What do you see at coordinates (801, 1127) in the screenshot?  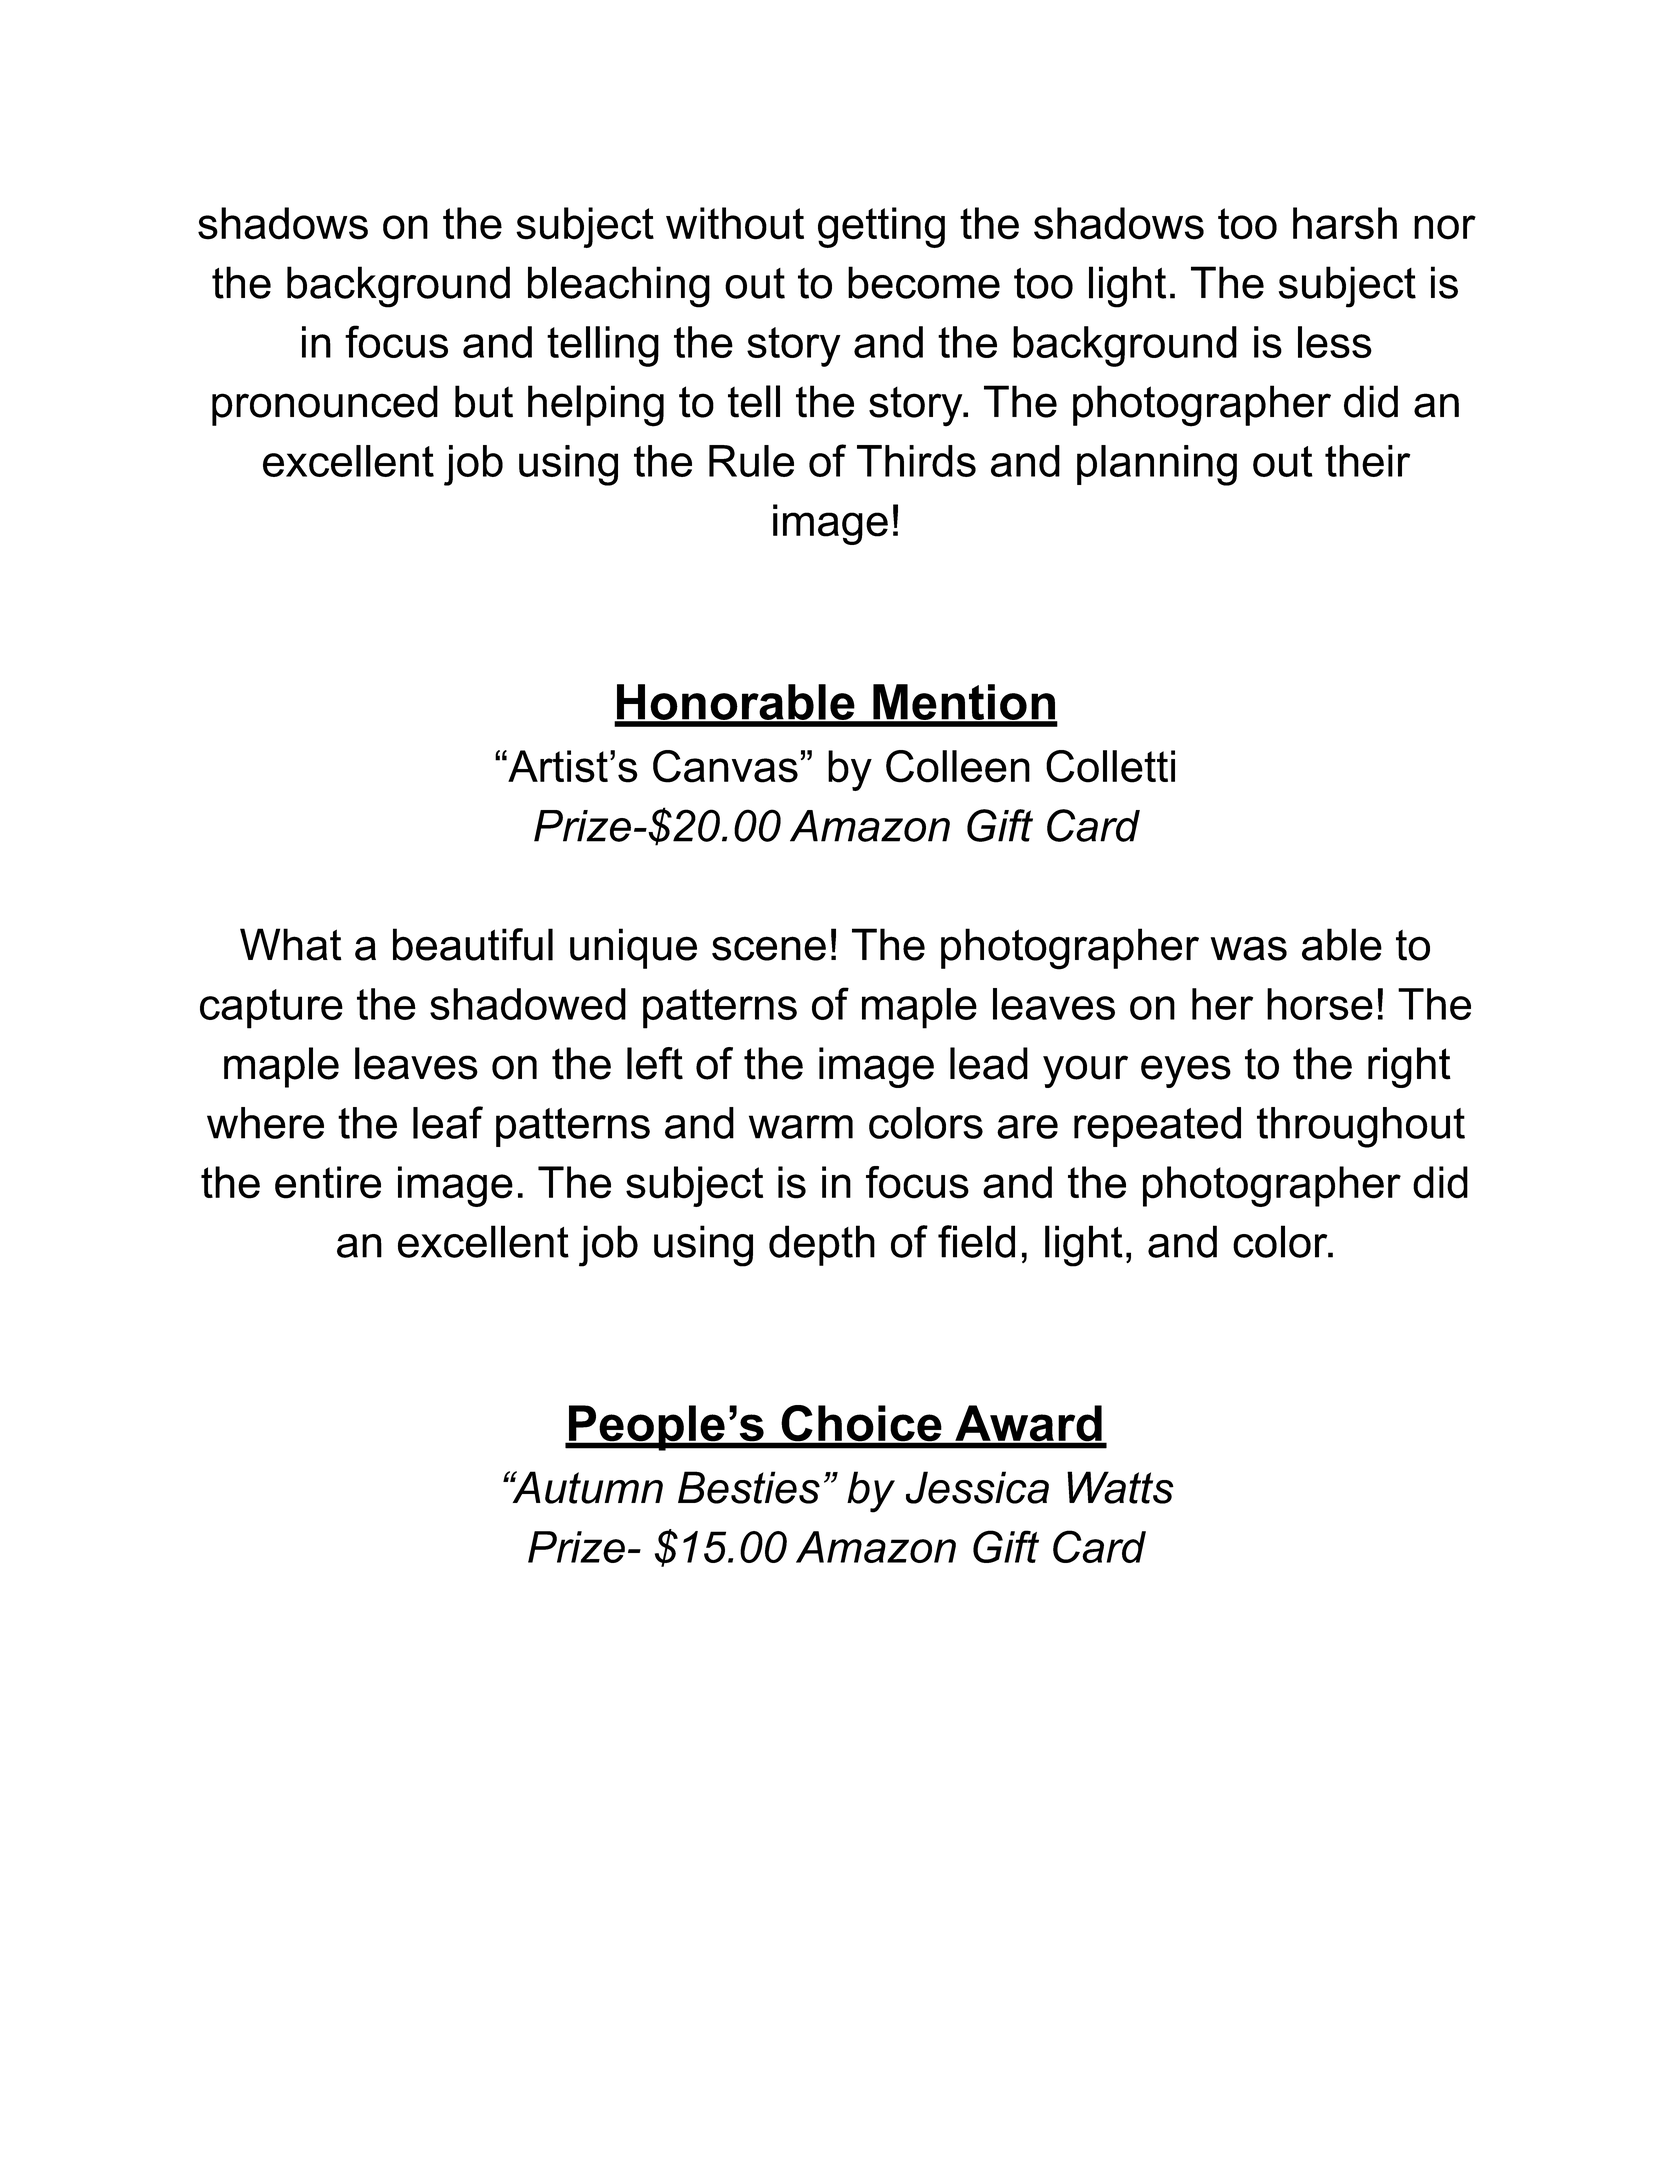 I see `warm` at bounding box center [801, 1127].
